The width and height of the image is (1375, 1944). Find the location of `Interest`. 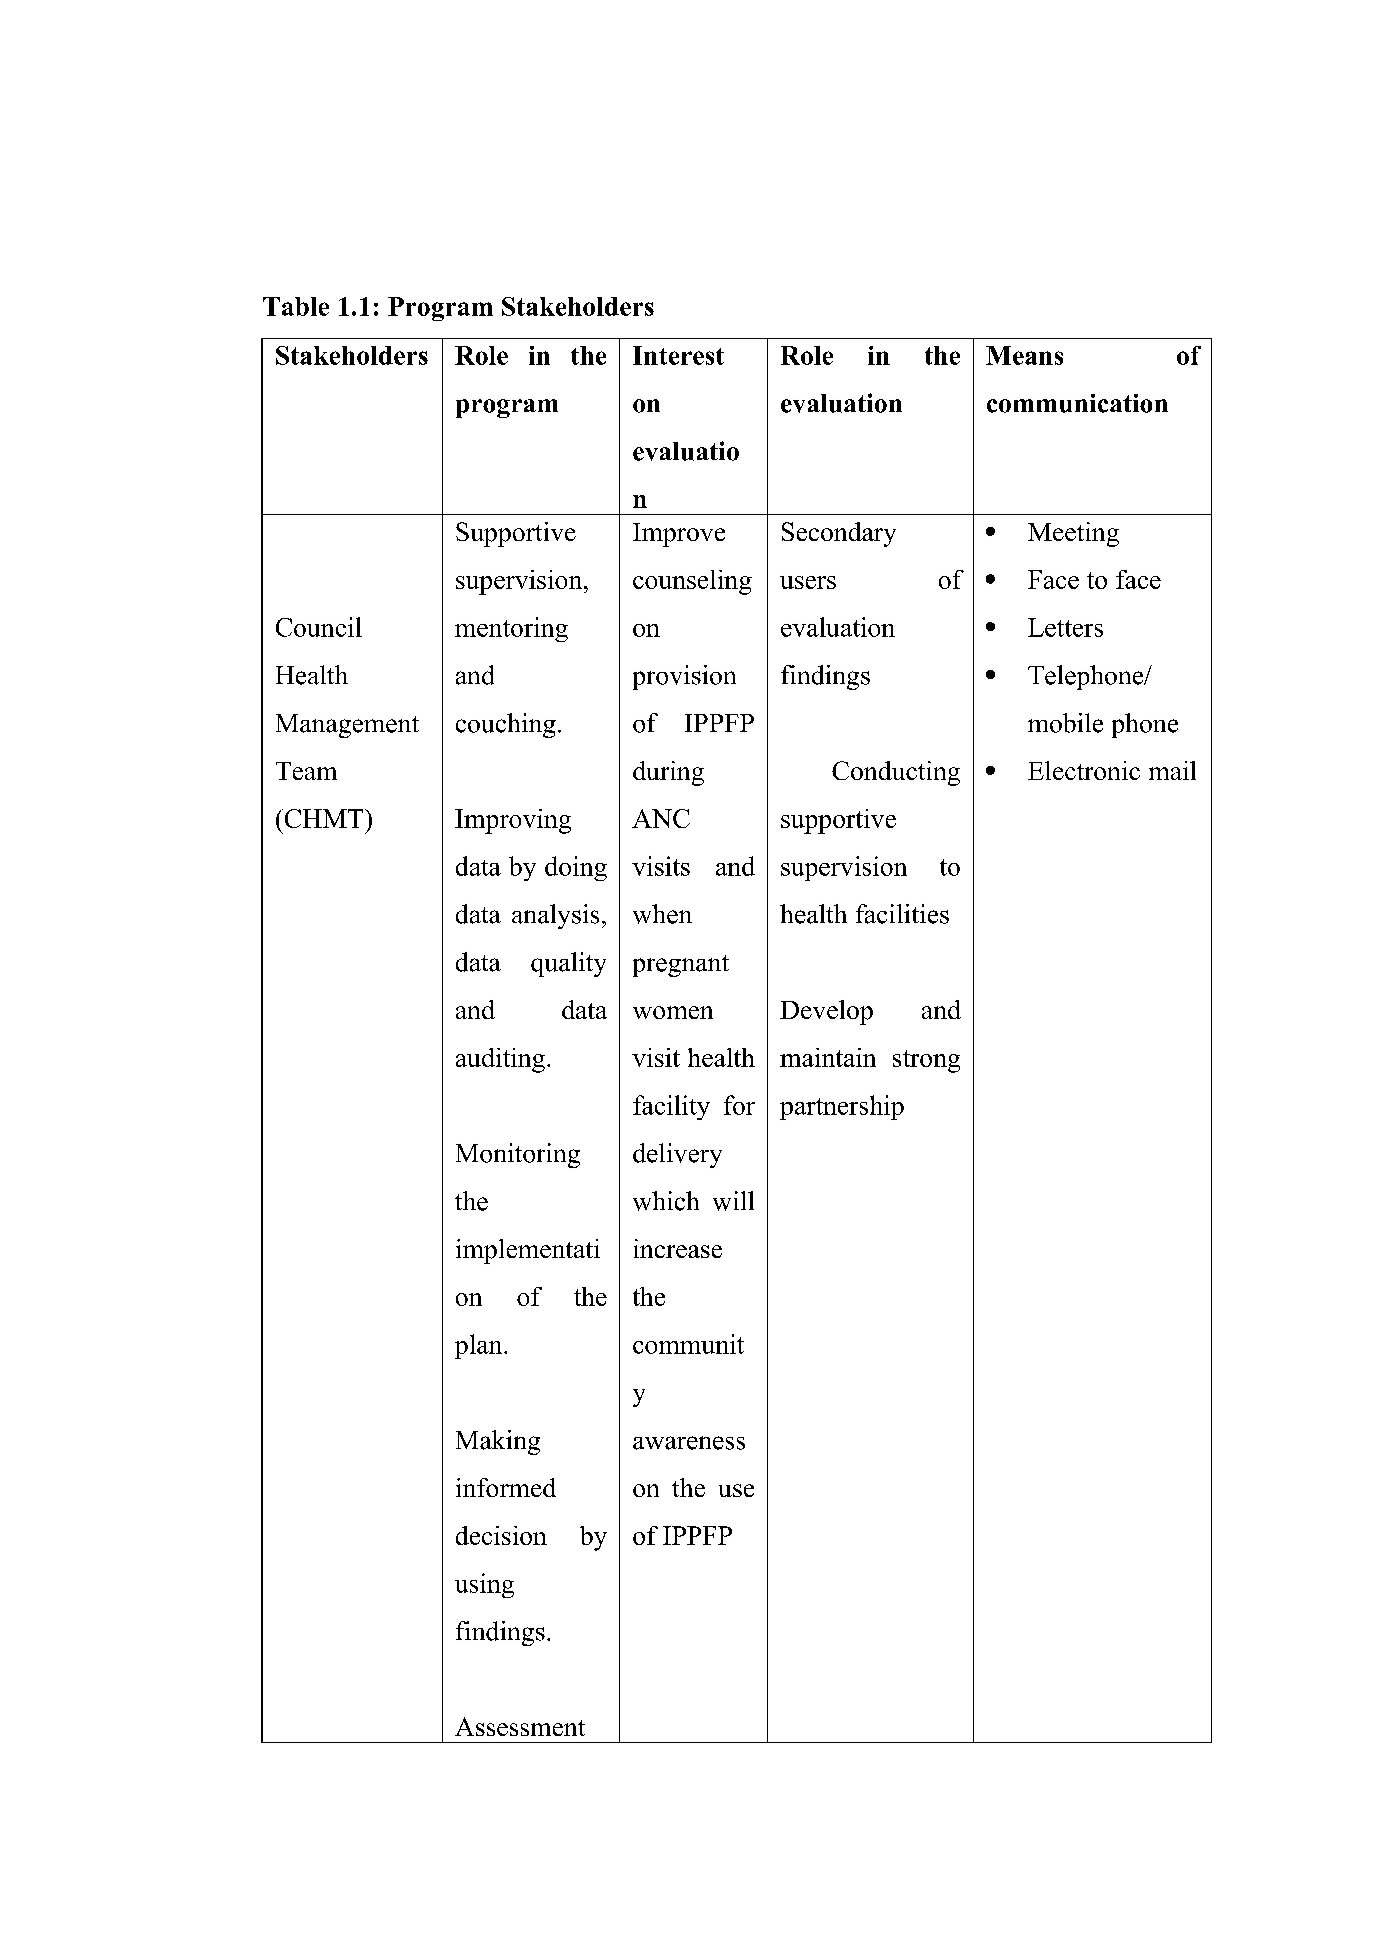

Interest is located at coordinates (678, 355).
